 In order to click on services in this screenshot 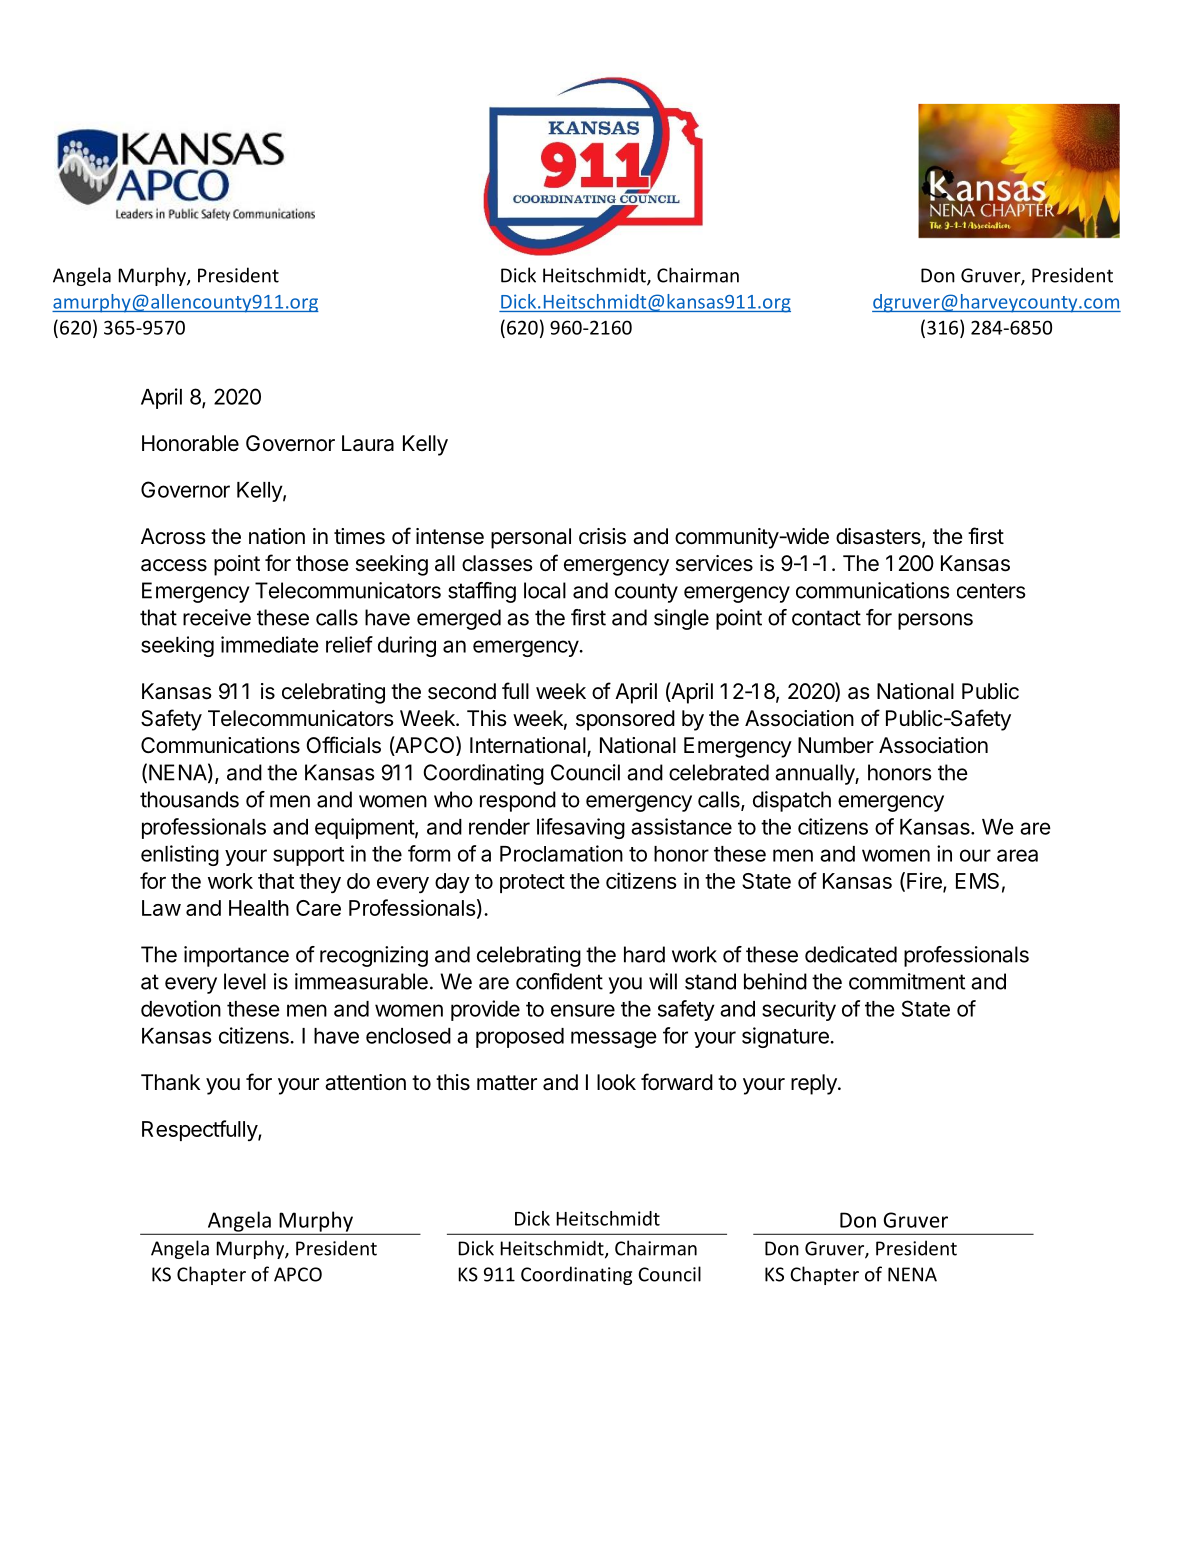, I will do `click(714, 563)`.
